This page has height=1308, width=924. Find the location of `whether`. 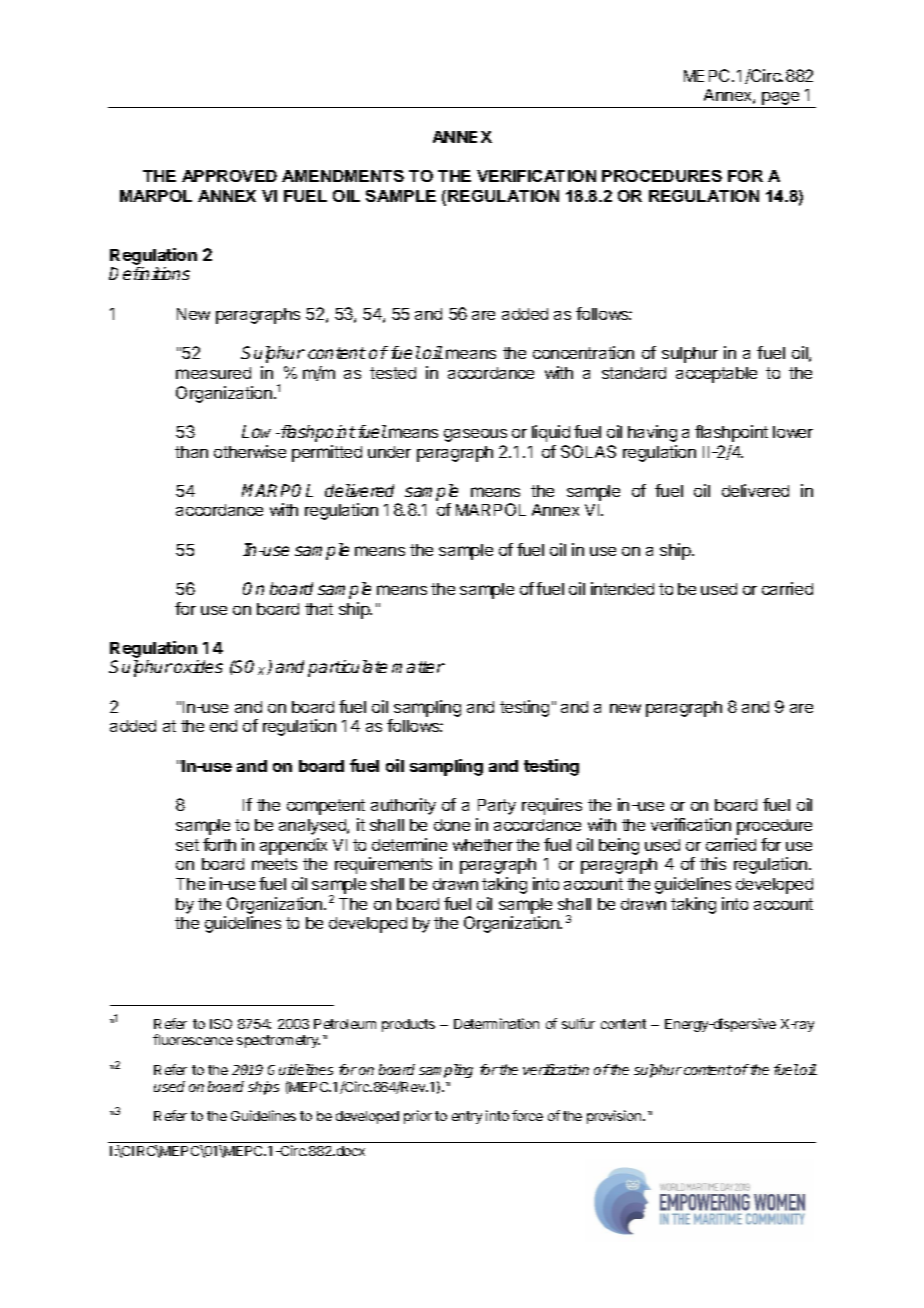

whether is located at coordinates (483, 845).
